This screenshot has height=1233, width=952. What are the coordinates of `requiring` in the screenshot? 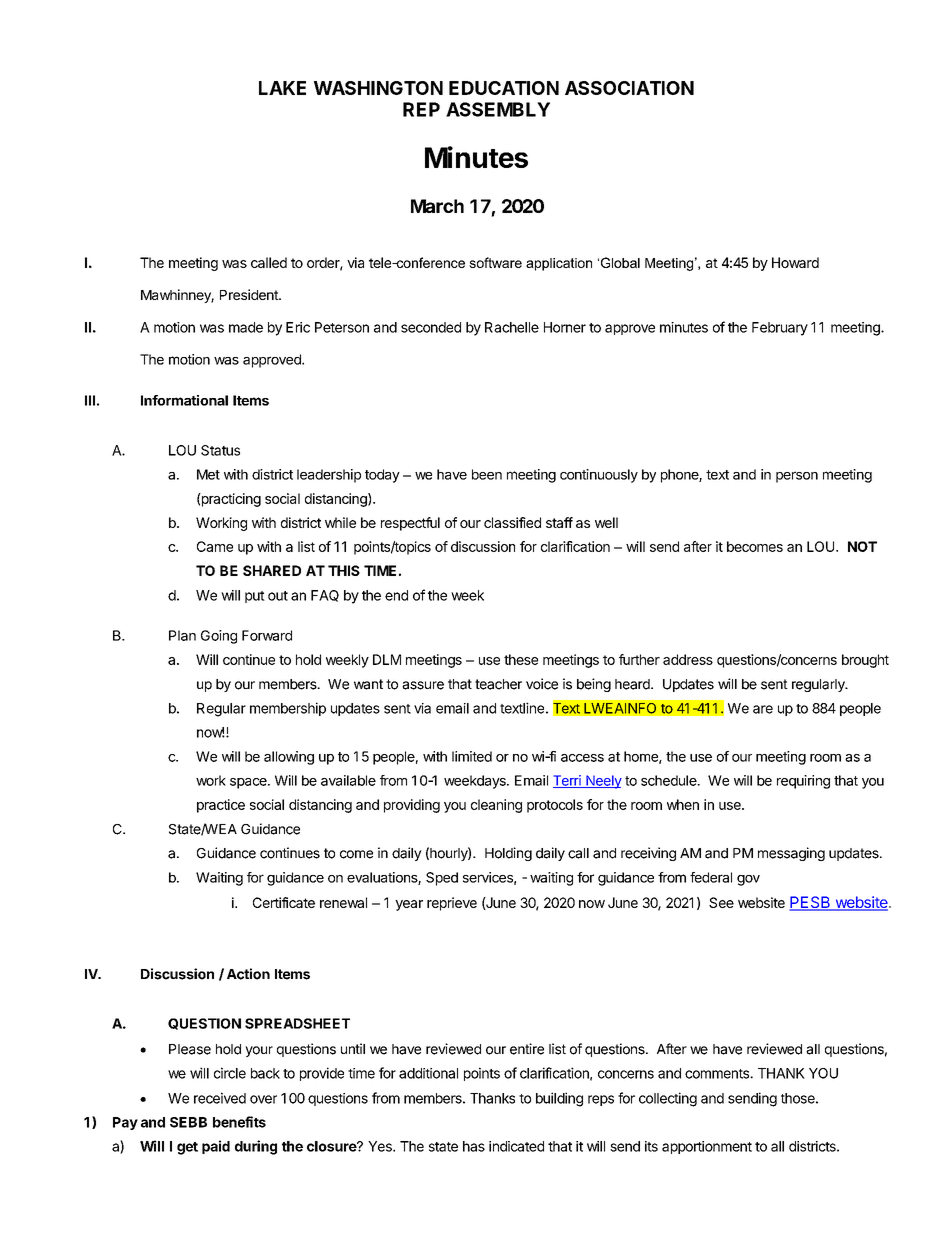 It's located at (803, 782).
